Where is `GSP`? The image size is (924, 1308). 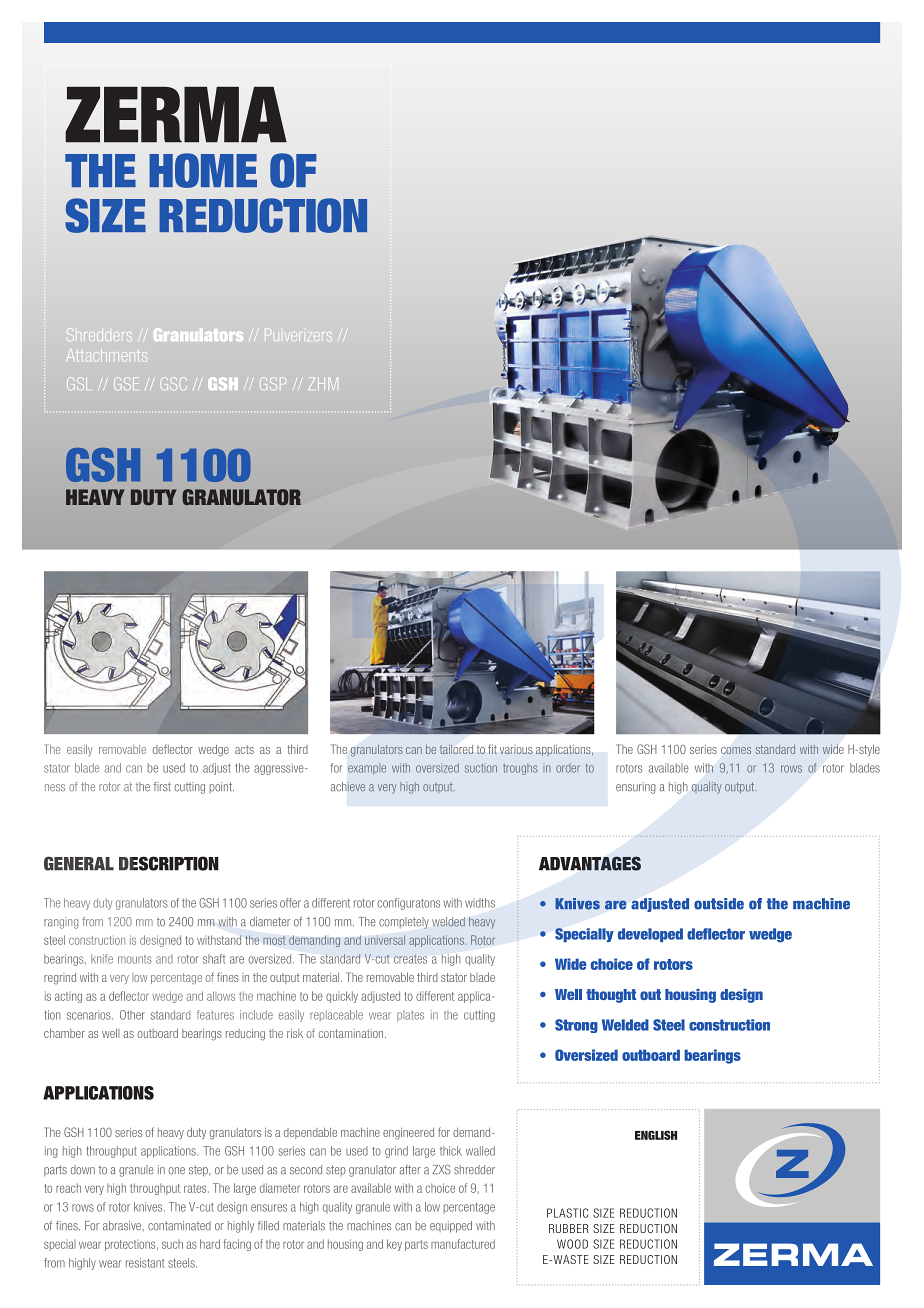
GSP is located at coordinates (273, 383).
